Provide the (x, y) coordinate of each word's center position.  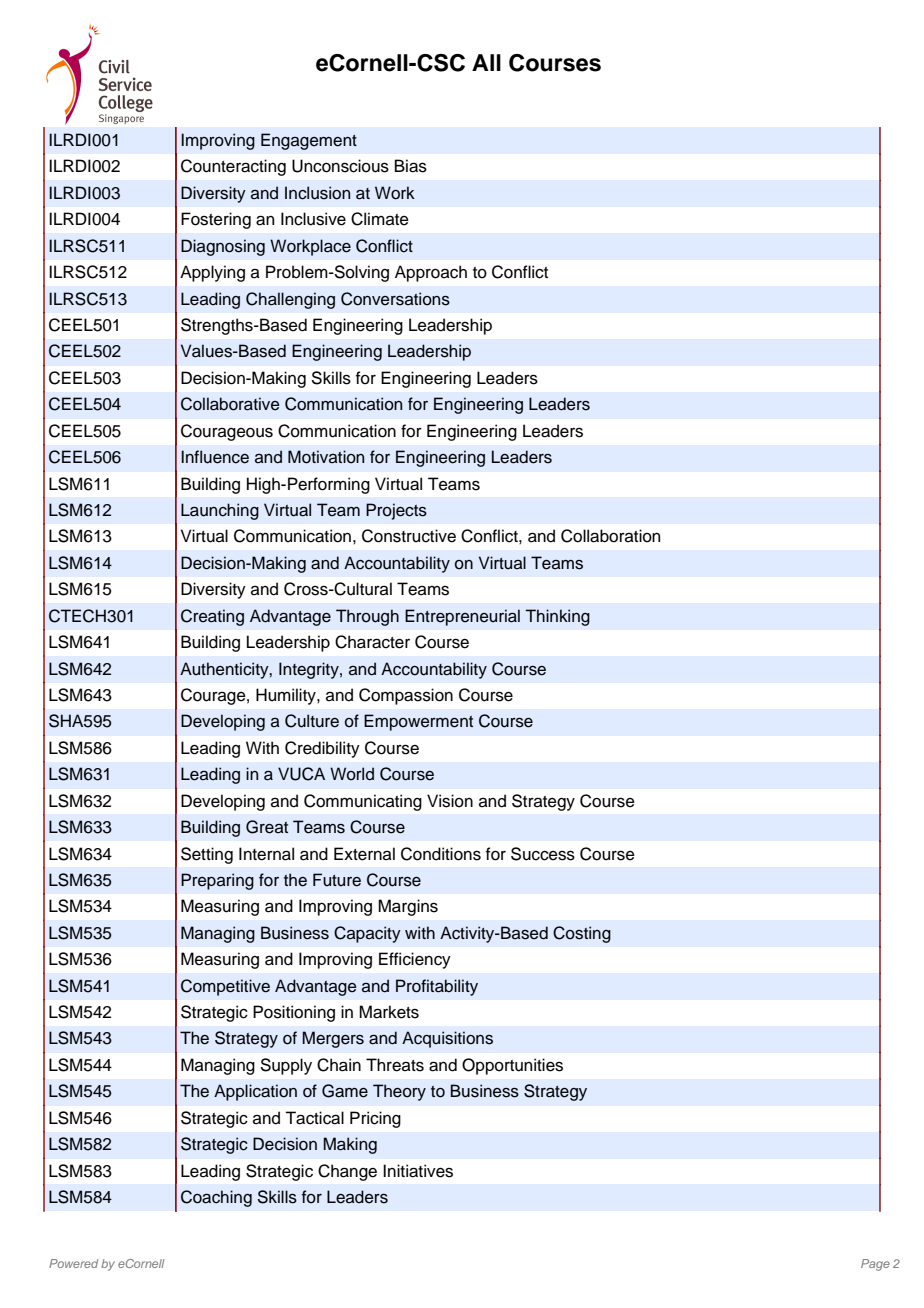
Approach (431, 273)
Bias (411, 166)
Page (875, 1265)
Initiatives (418, 1171)
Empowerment (418, 722)
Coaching (216, 1198)
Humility (287, 696)
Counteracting (233, 167)
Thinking (557, 617)
